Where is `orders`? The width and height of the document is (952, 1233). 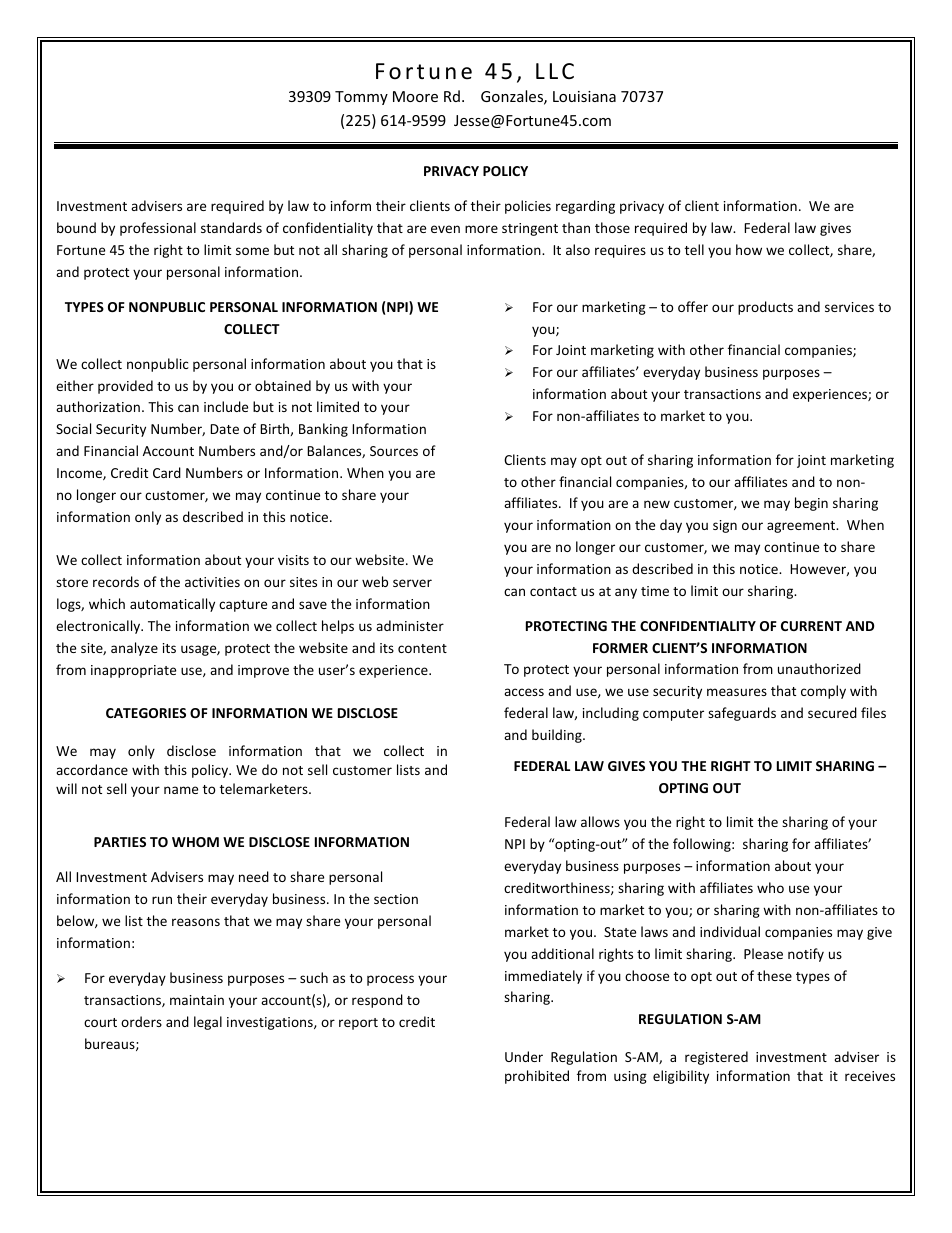 orders is located at coordinates (141, 1021).
